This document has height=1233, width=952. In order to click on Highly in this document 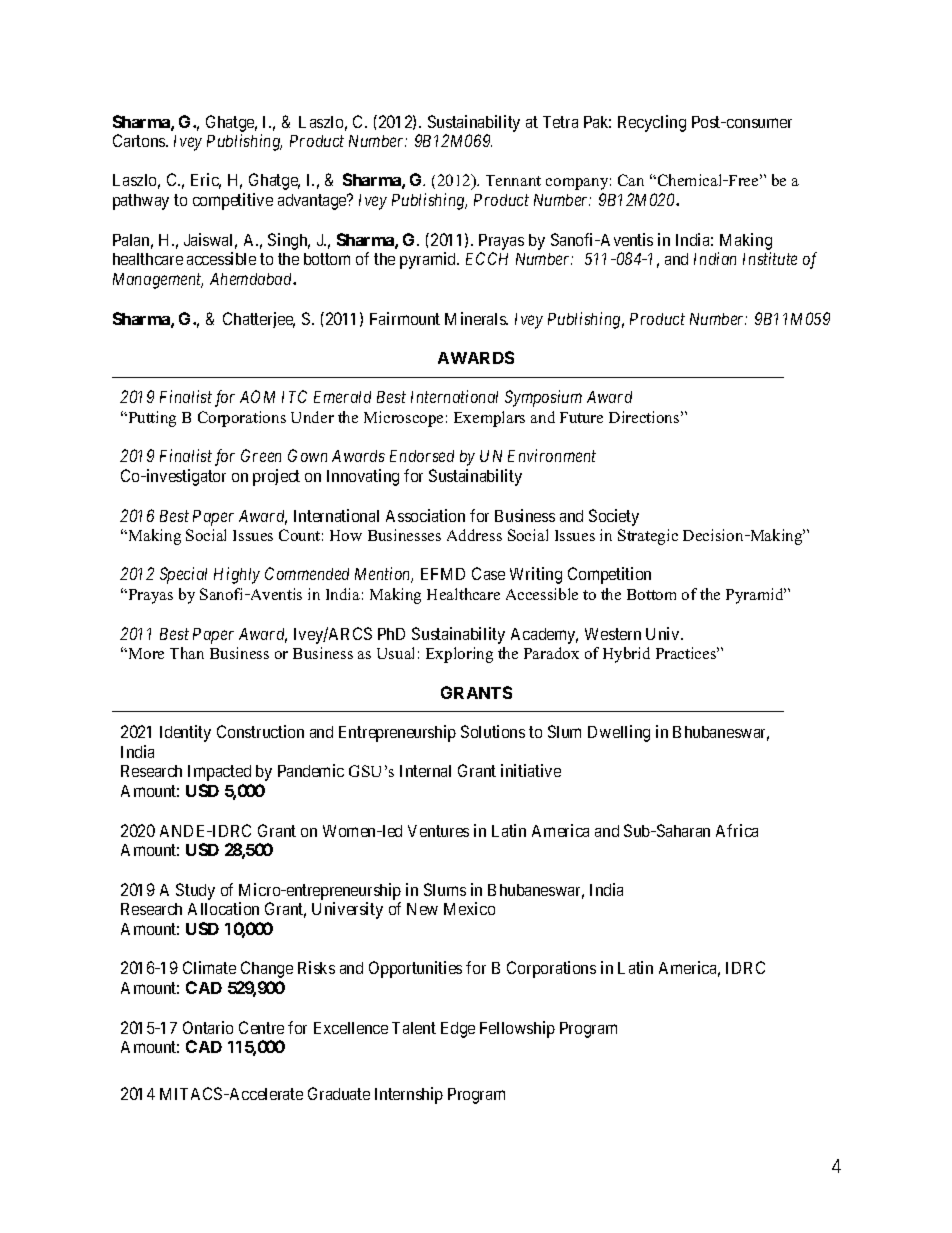, I will do `click(237, 575)`.
